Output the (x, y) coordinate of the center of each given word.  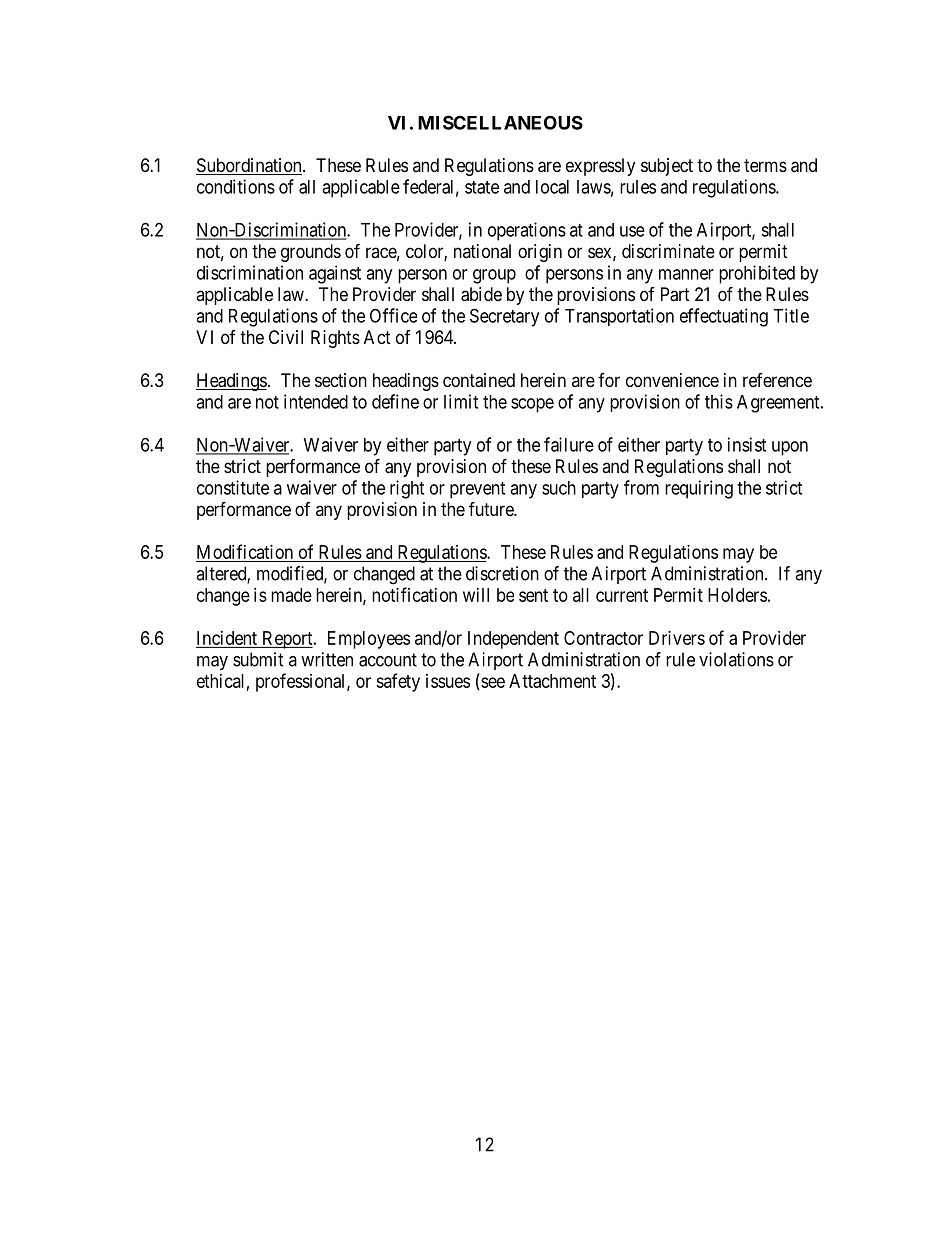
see (492, 683)
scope (532, 405)
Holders (737, 595)
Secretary (504, 317)
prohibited (757, 274)
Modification (245, 551)
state (482, 187)
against (335, 274)
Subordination (250, 166)
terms (765, 165)
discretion (502, 573)
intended (316, 401)
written (327, 659)
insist (747, 444)
